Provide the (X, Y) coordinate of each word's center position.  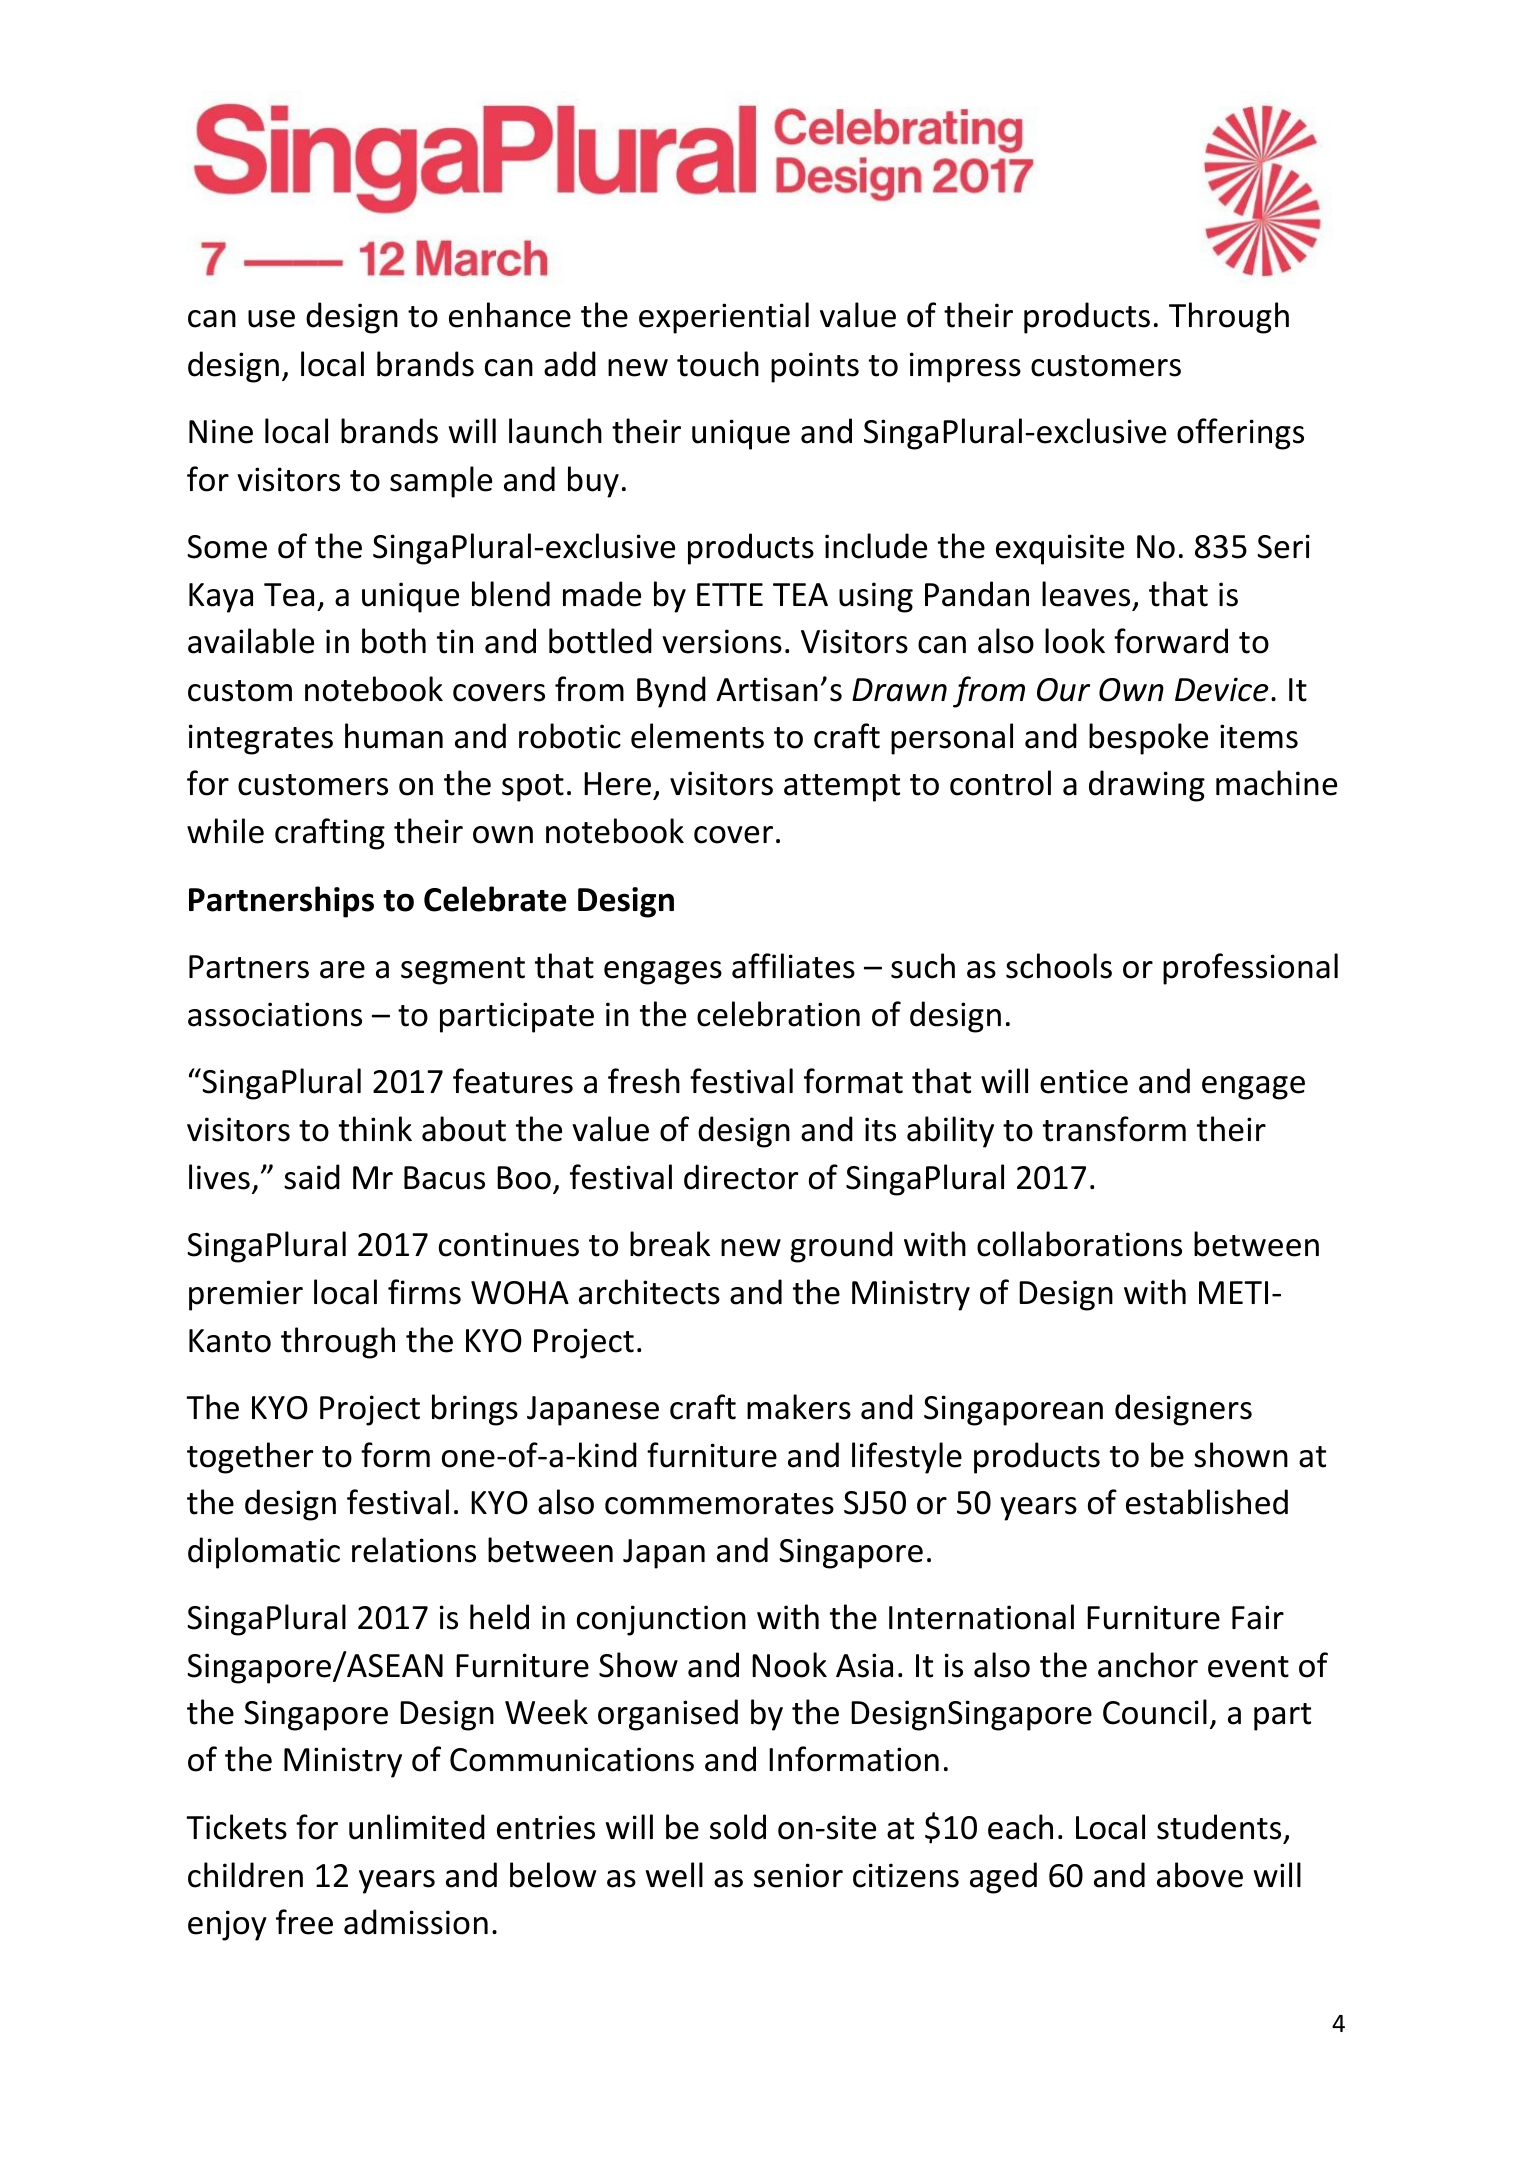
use (271, 319)
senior (798, 1875)
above (1200, 1875)
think (375, 1129)
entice (1084, 1081)
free (304, 1922)
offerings (1240, 434)
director (741, 1177)
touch (718, 364)
